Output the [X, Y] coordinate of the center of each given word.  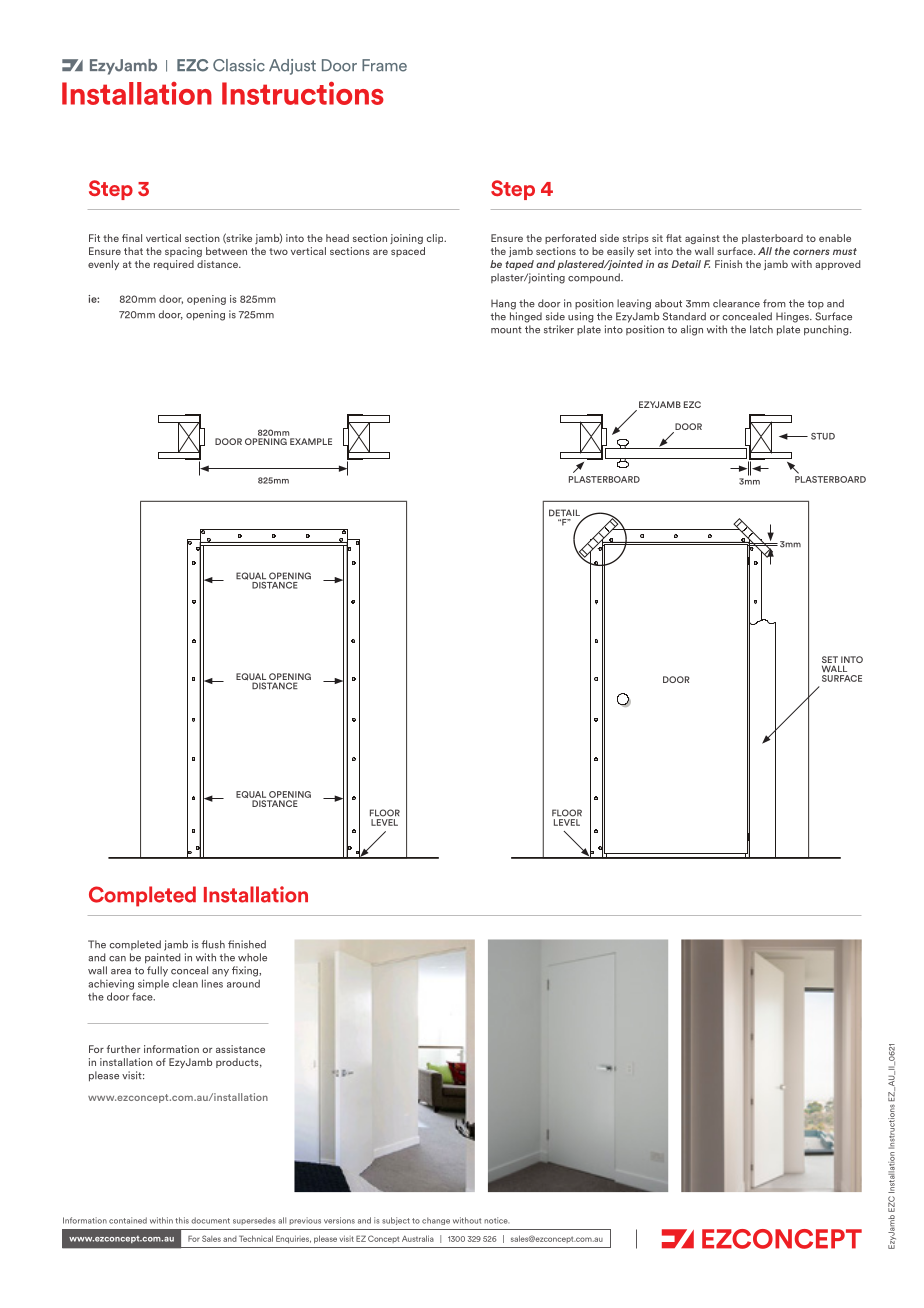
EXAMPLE [311, 441]
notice [496, 1220]
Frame [384, 65]
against [702, 239]
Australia [418, 1238]
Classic [239, 65]
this [182, 1220]
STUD [823, 436]
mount [506, 330]
